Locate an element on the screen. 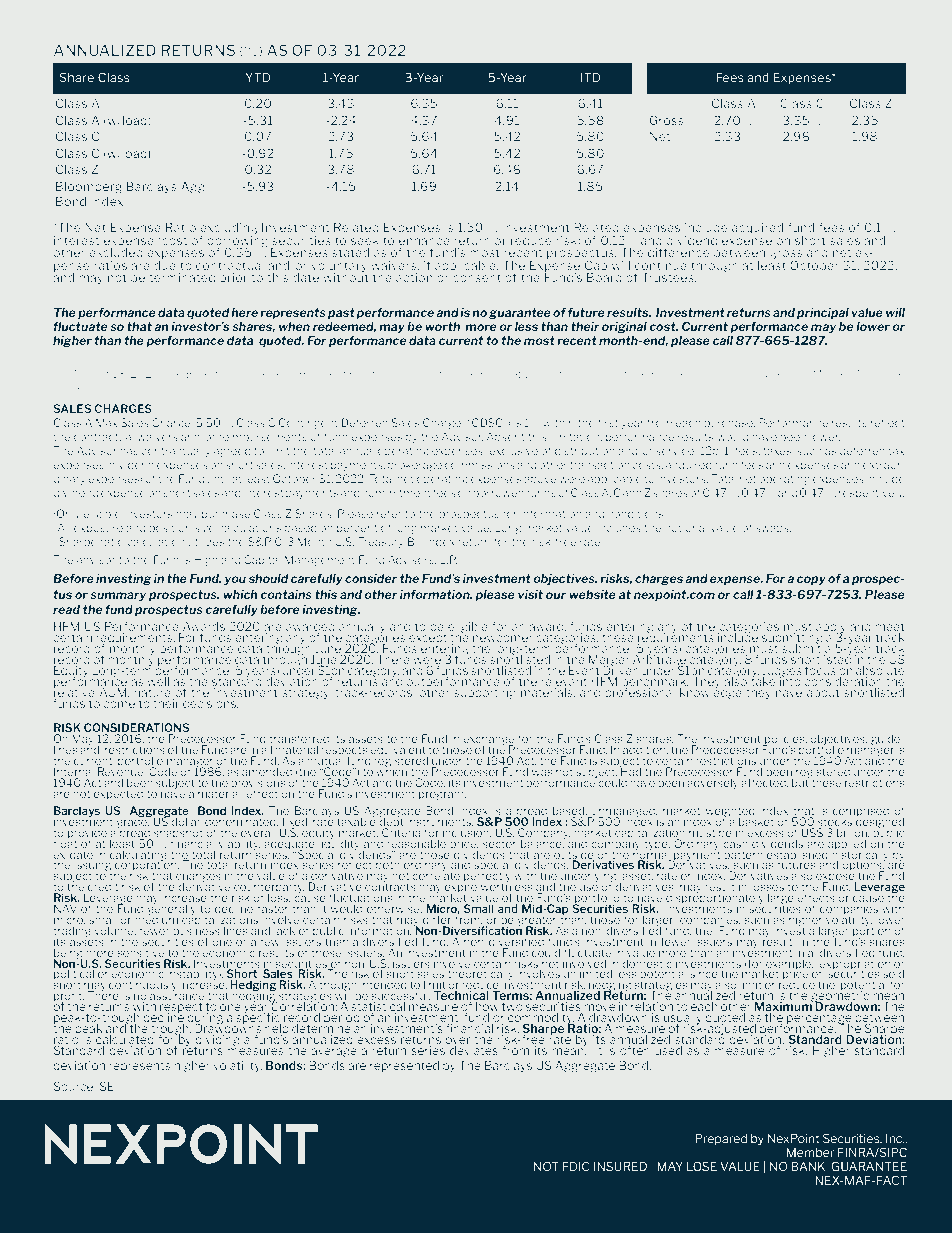  continue is located at coordinates (661, 265).
